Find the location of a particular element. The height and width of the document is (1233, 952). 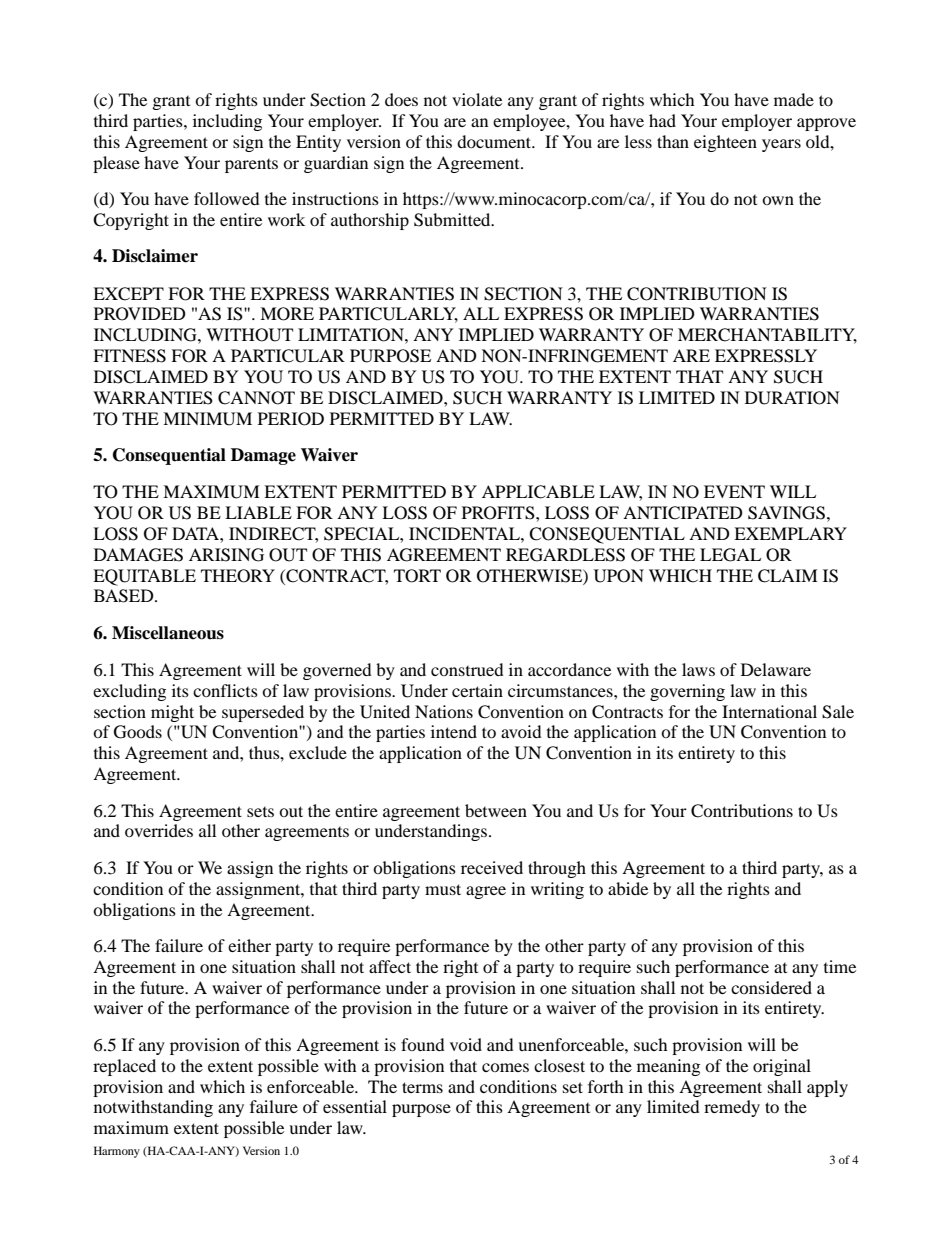

Harmony is located at coordinates (117, 1152).
